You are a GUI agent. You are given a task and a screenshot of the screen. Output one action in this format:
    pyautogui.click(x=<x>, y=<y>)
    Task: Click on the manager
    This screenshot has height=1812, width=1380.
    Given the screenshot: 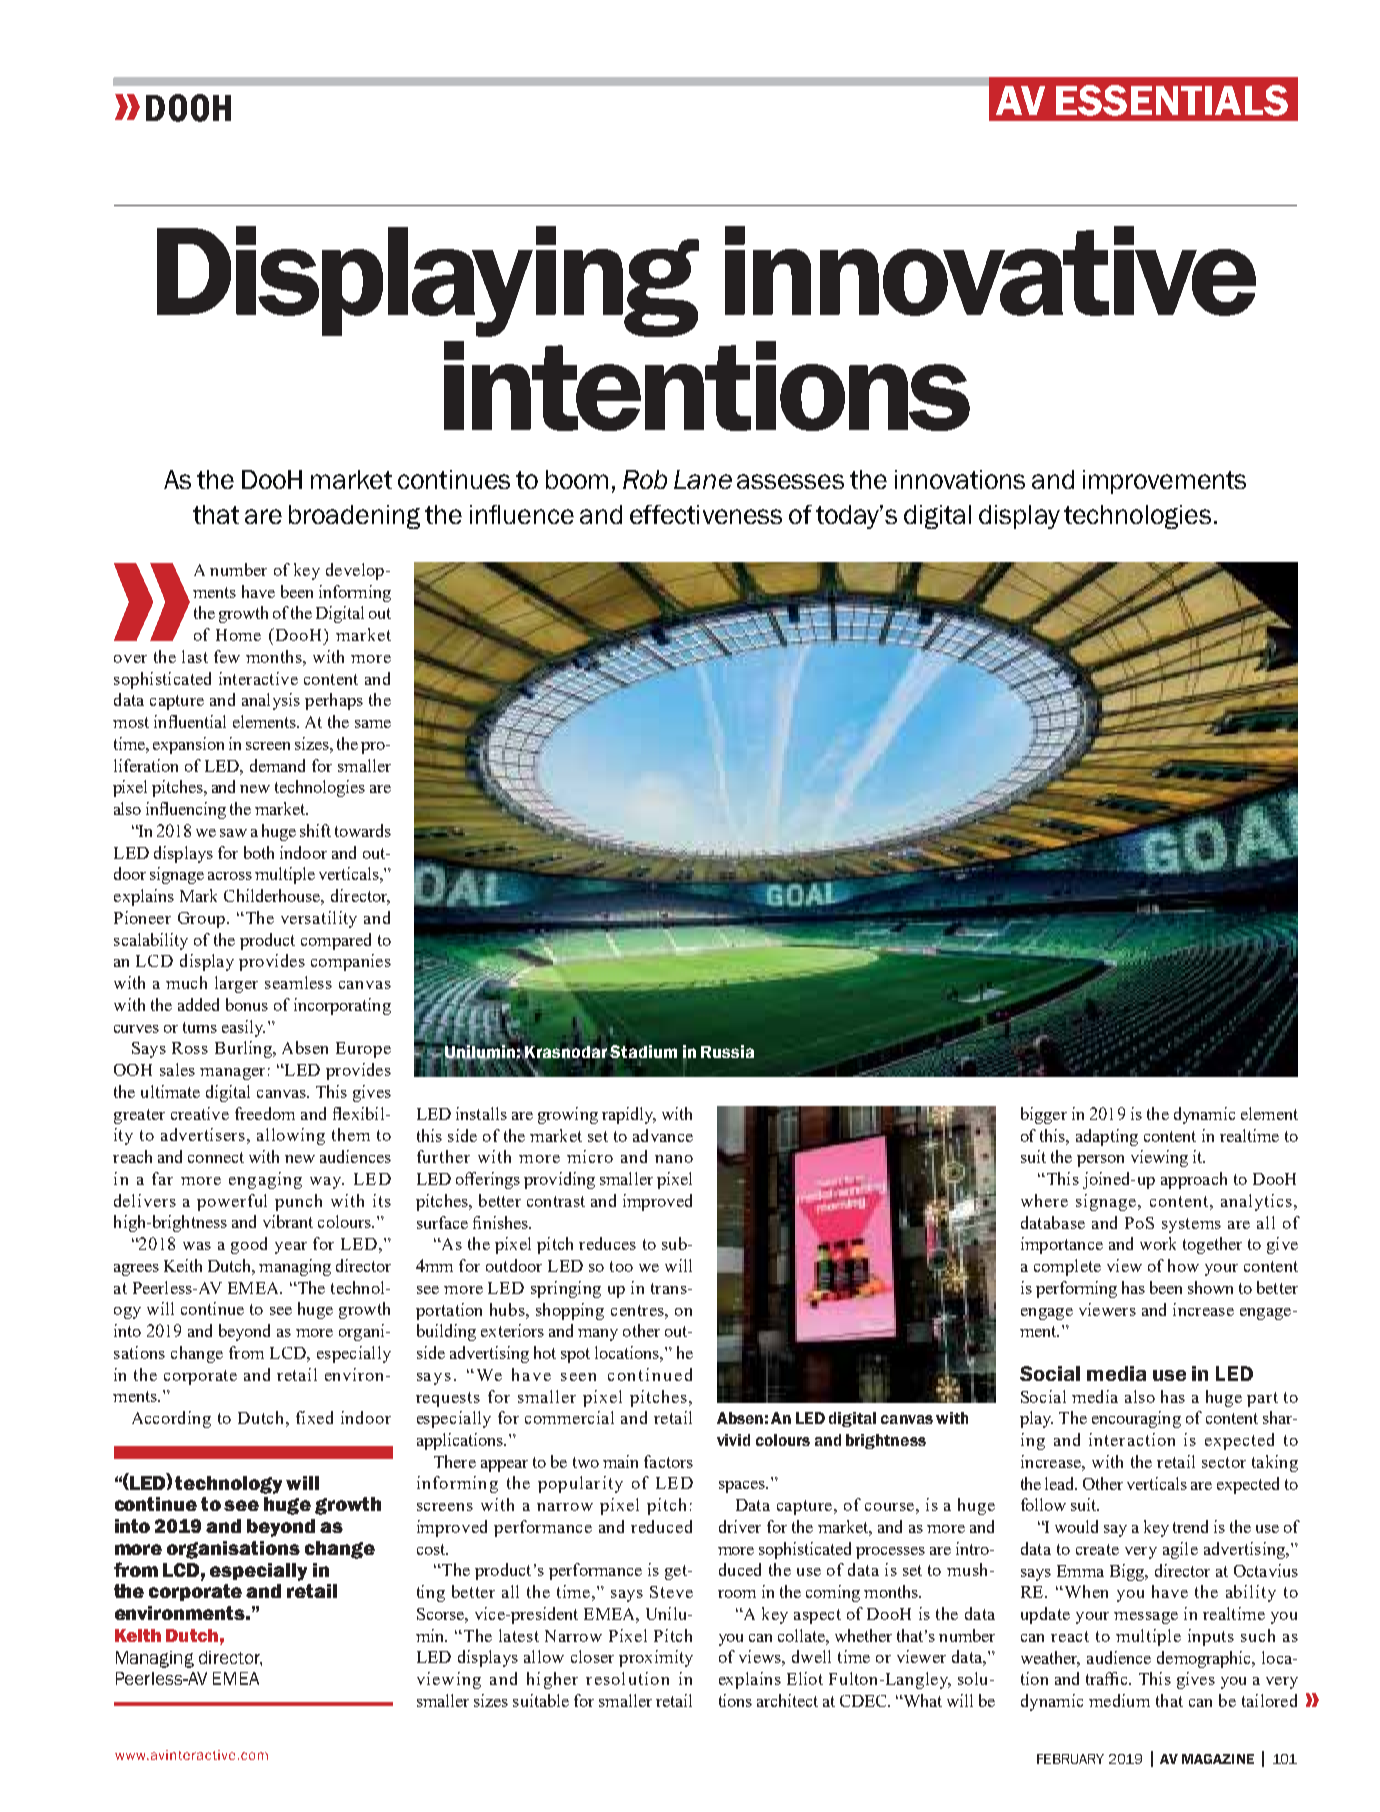 What is the action you would take?
    pyautogui.click(x=232, y=1074)
